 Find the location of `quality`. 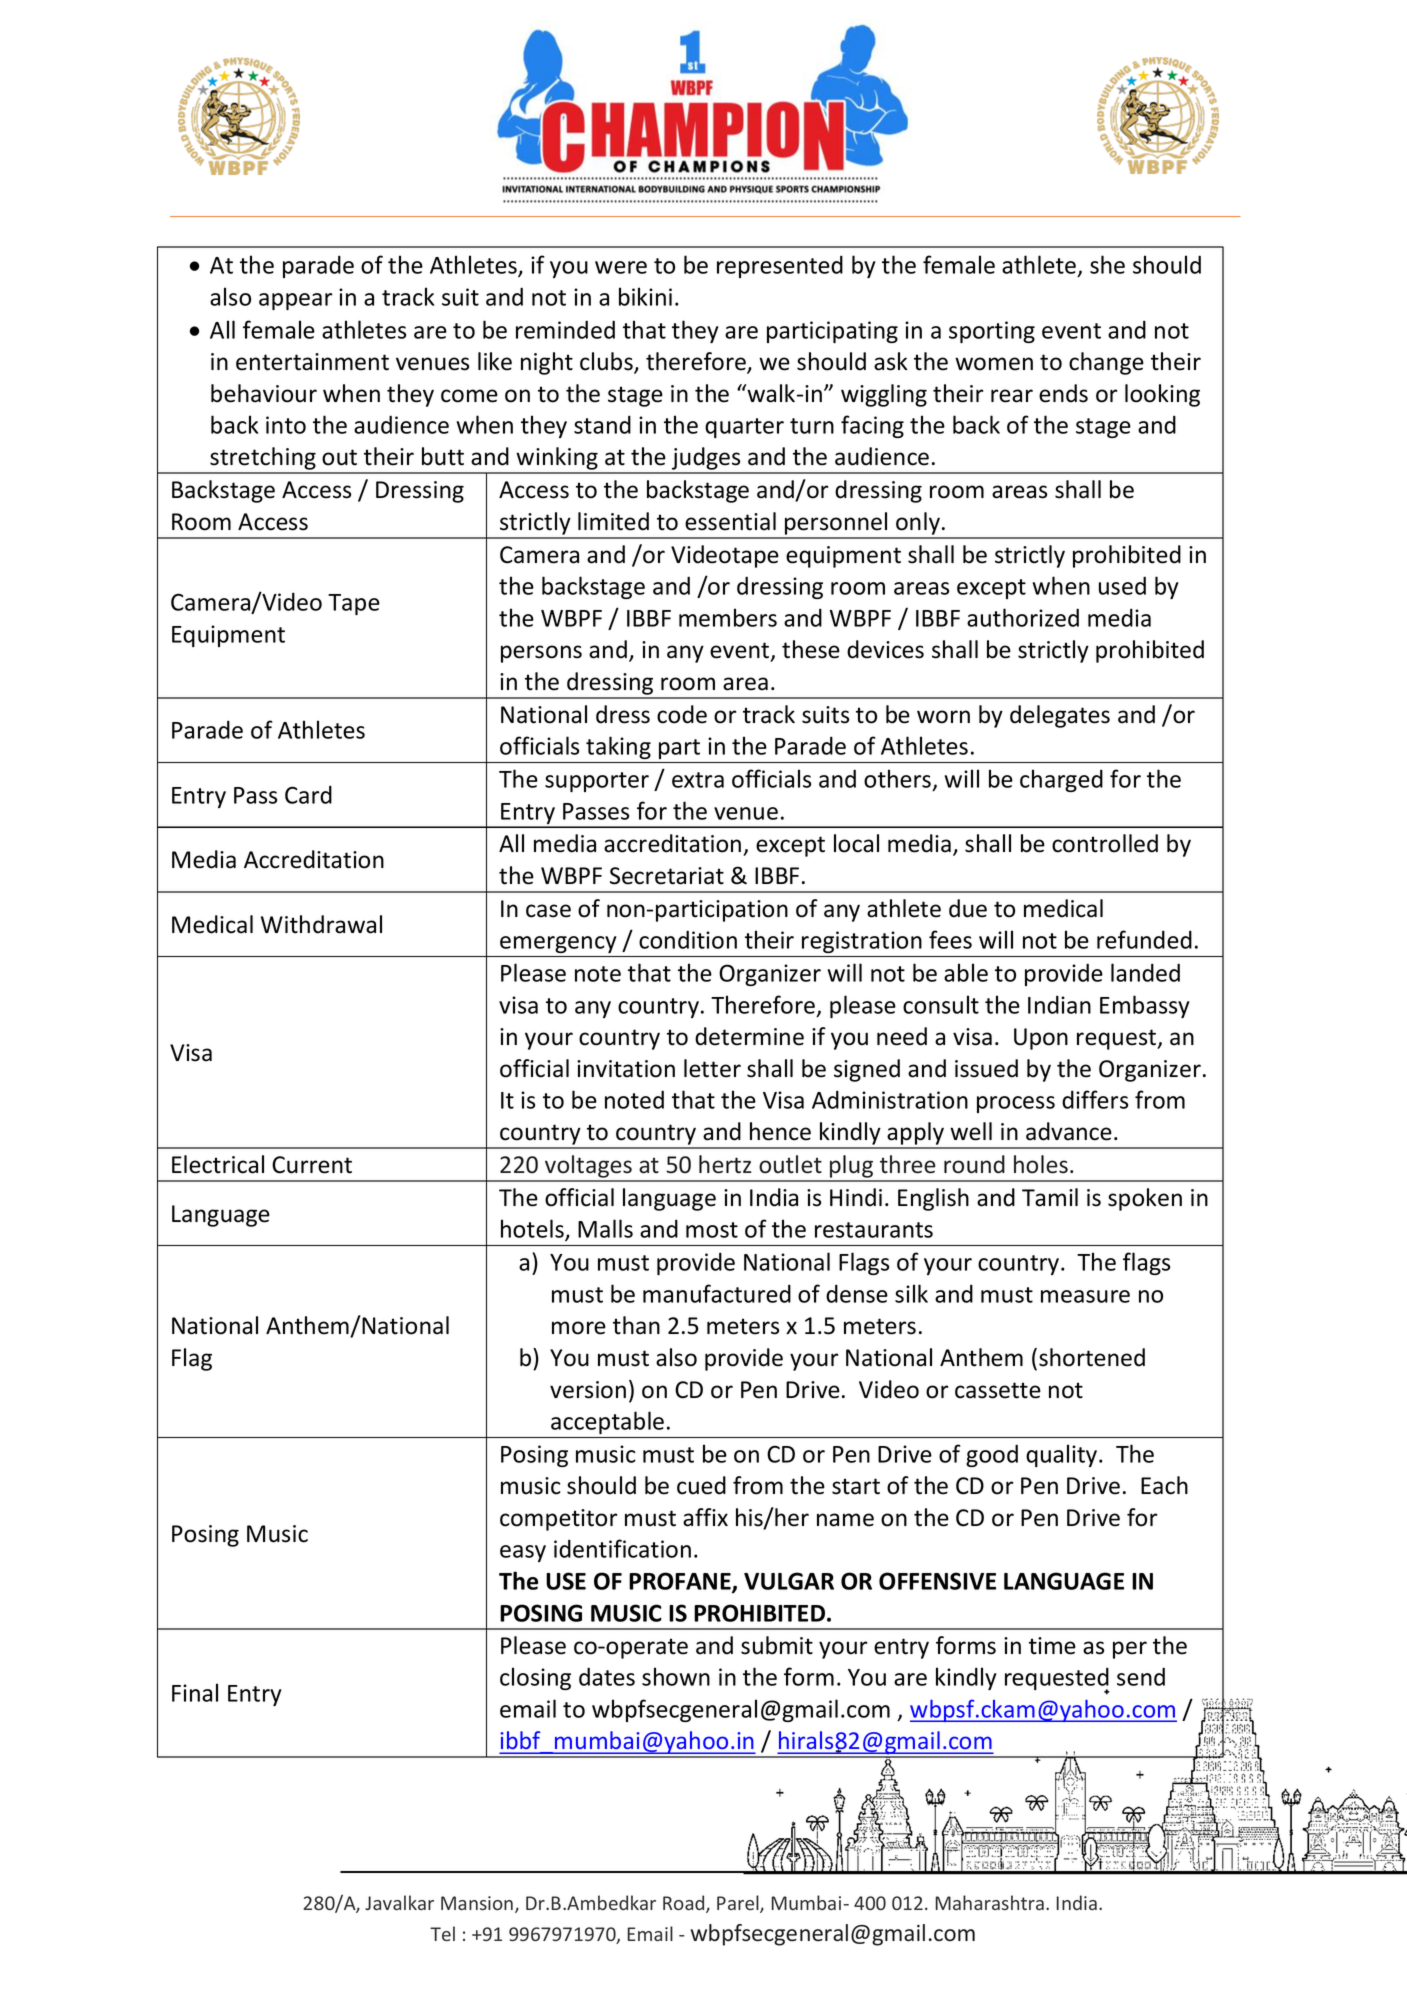

quality is located at coordinates (1063, 1455).
